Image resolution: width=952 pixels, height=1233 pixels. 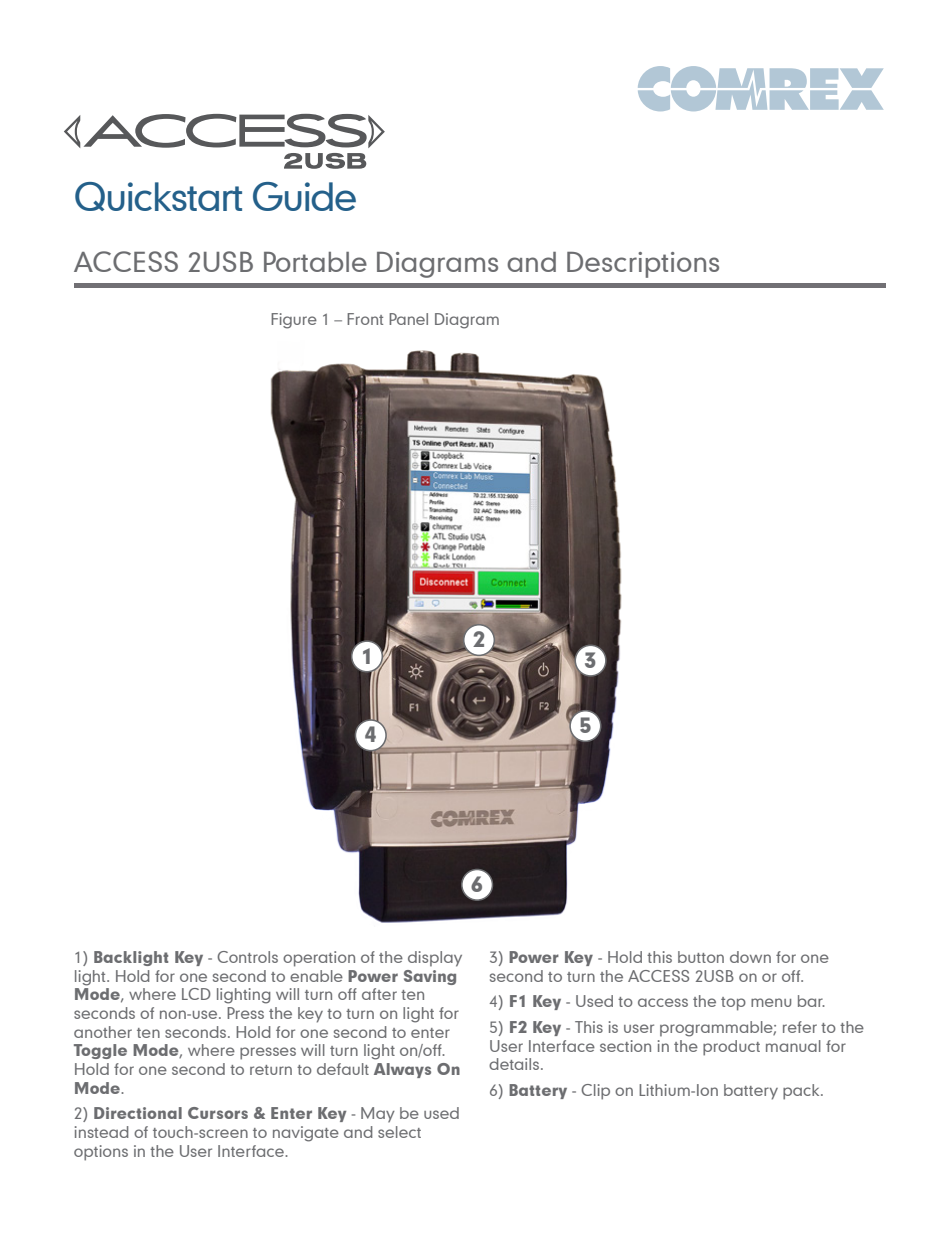 What do you see at coordinates (218, 1113) in the page?
I see `Cursors` at bounding box center [218, 1113].
